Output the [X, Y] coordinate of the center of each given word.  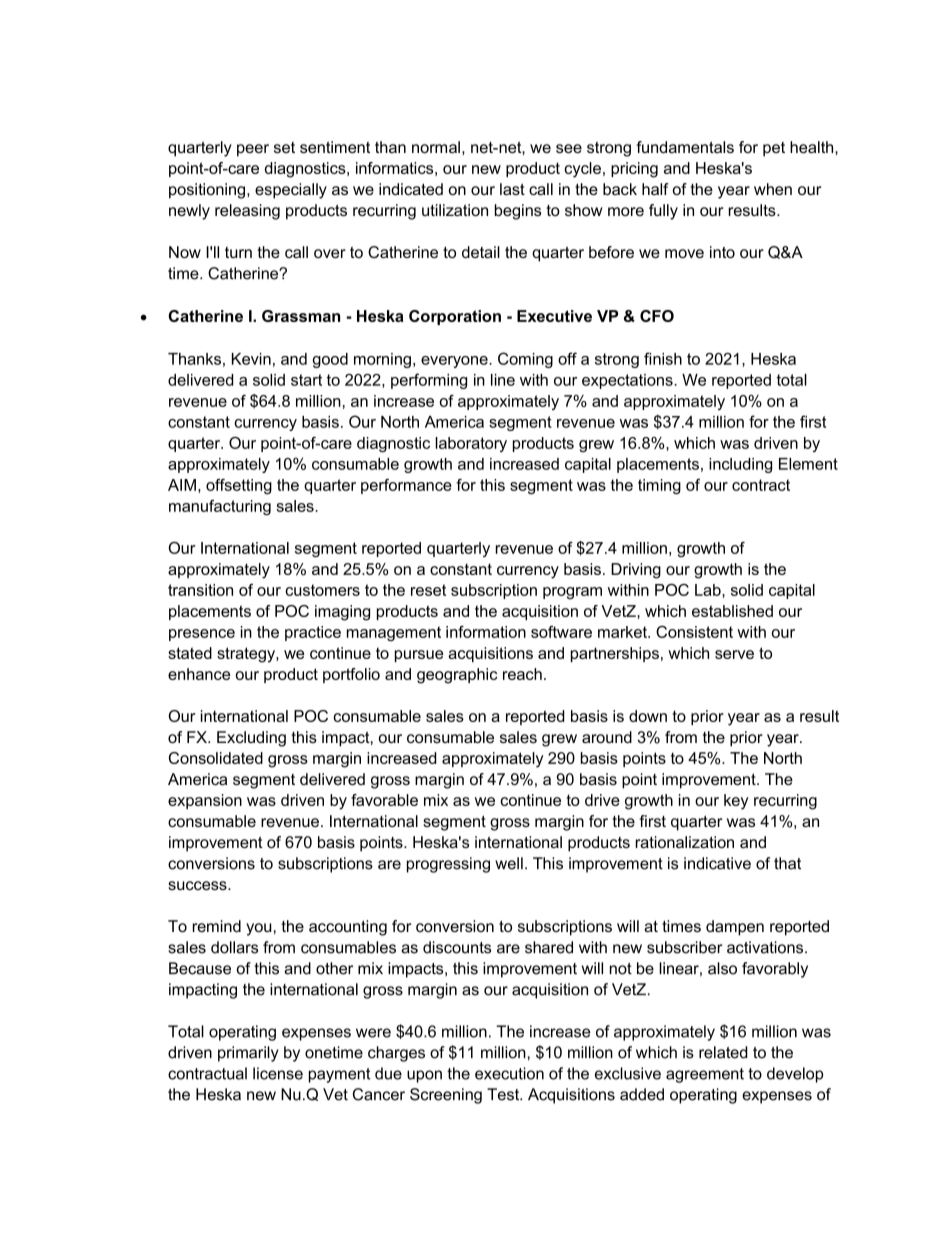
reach [522, 674]
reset [428, 590]
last [512, 189]
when [773, 189]
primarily [248, 1054]
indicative [717, 863]
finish [663, 358]
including [740, 465]
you [259, 929]
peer [253, 150]
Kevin [251, 359]
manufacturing [220, 507]
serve [734, 654]
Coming [525, 360]
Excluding [251, 739]
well [509, 863]
